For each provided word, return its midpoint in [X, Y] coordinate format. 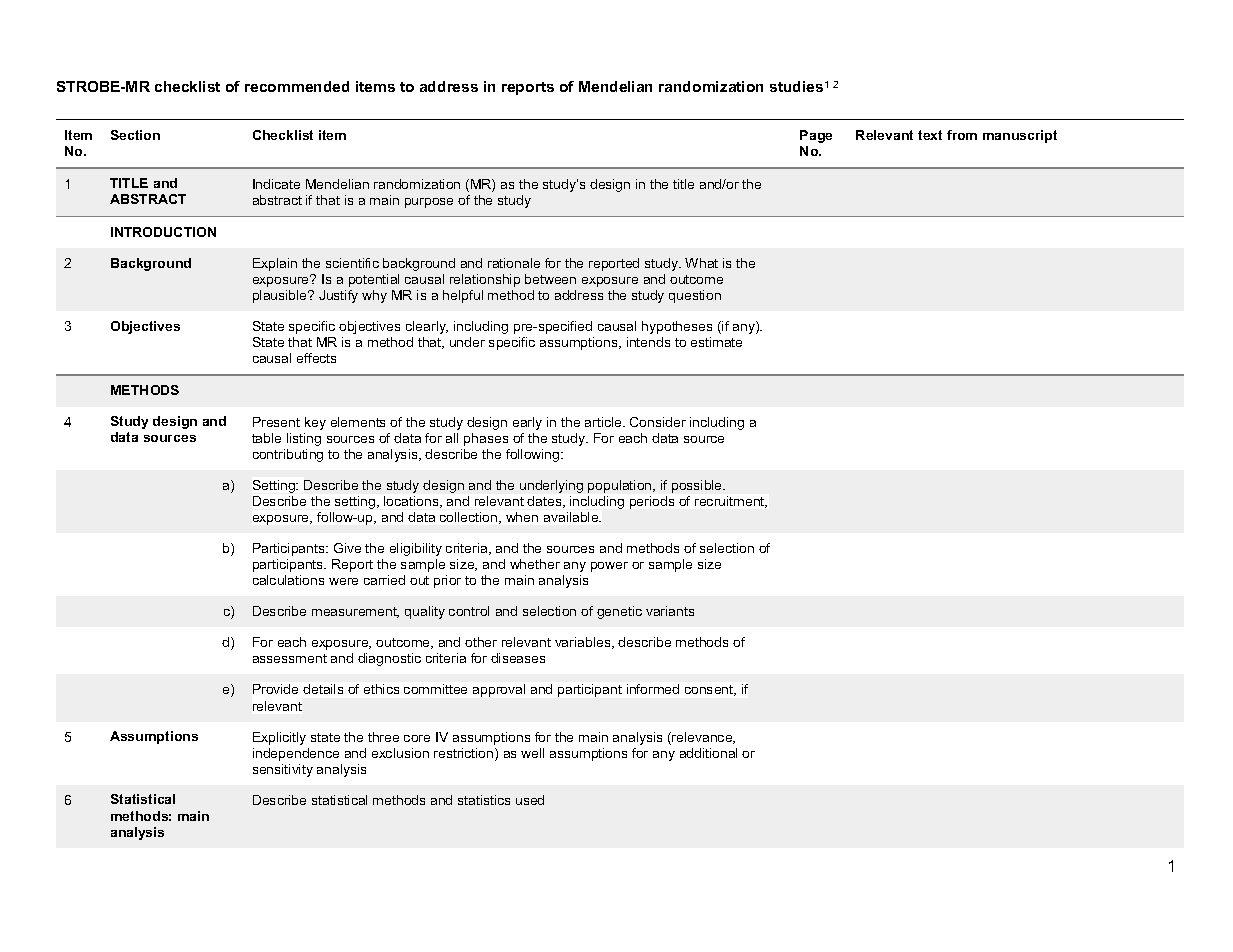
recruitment [731, 502]
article [604, 422]
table [266, 438]
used [530, 800]
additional [708, 753]
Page [816, 136]
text [930, 135]
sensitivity [283, 770]
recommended [297, 86]
